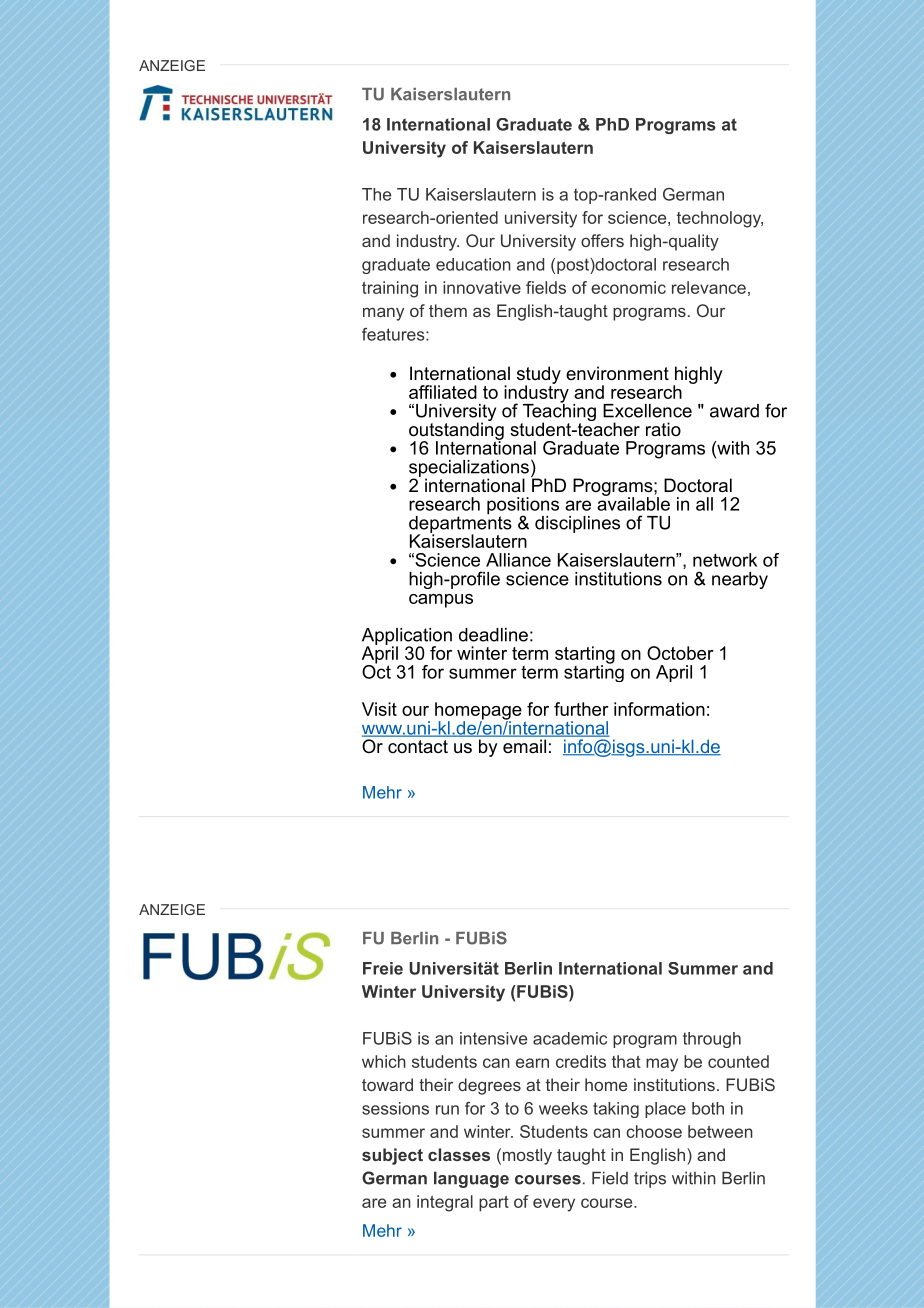 The image size is (924, 1308). Describe the element at coordinates (390, 289) in the image. I see `training` at that location.
